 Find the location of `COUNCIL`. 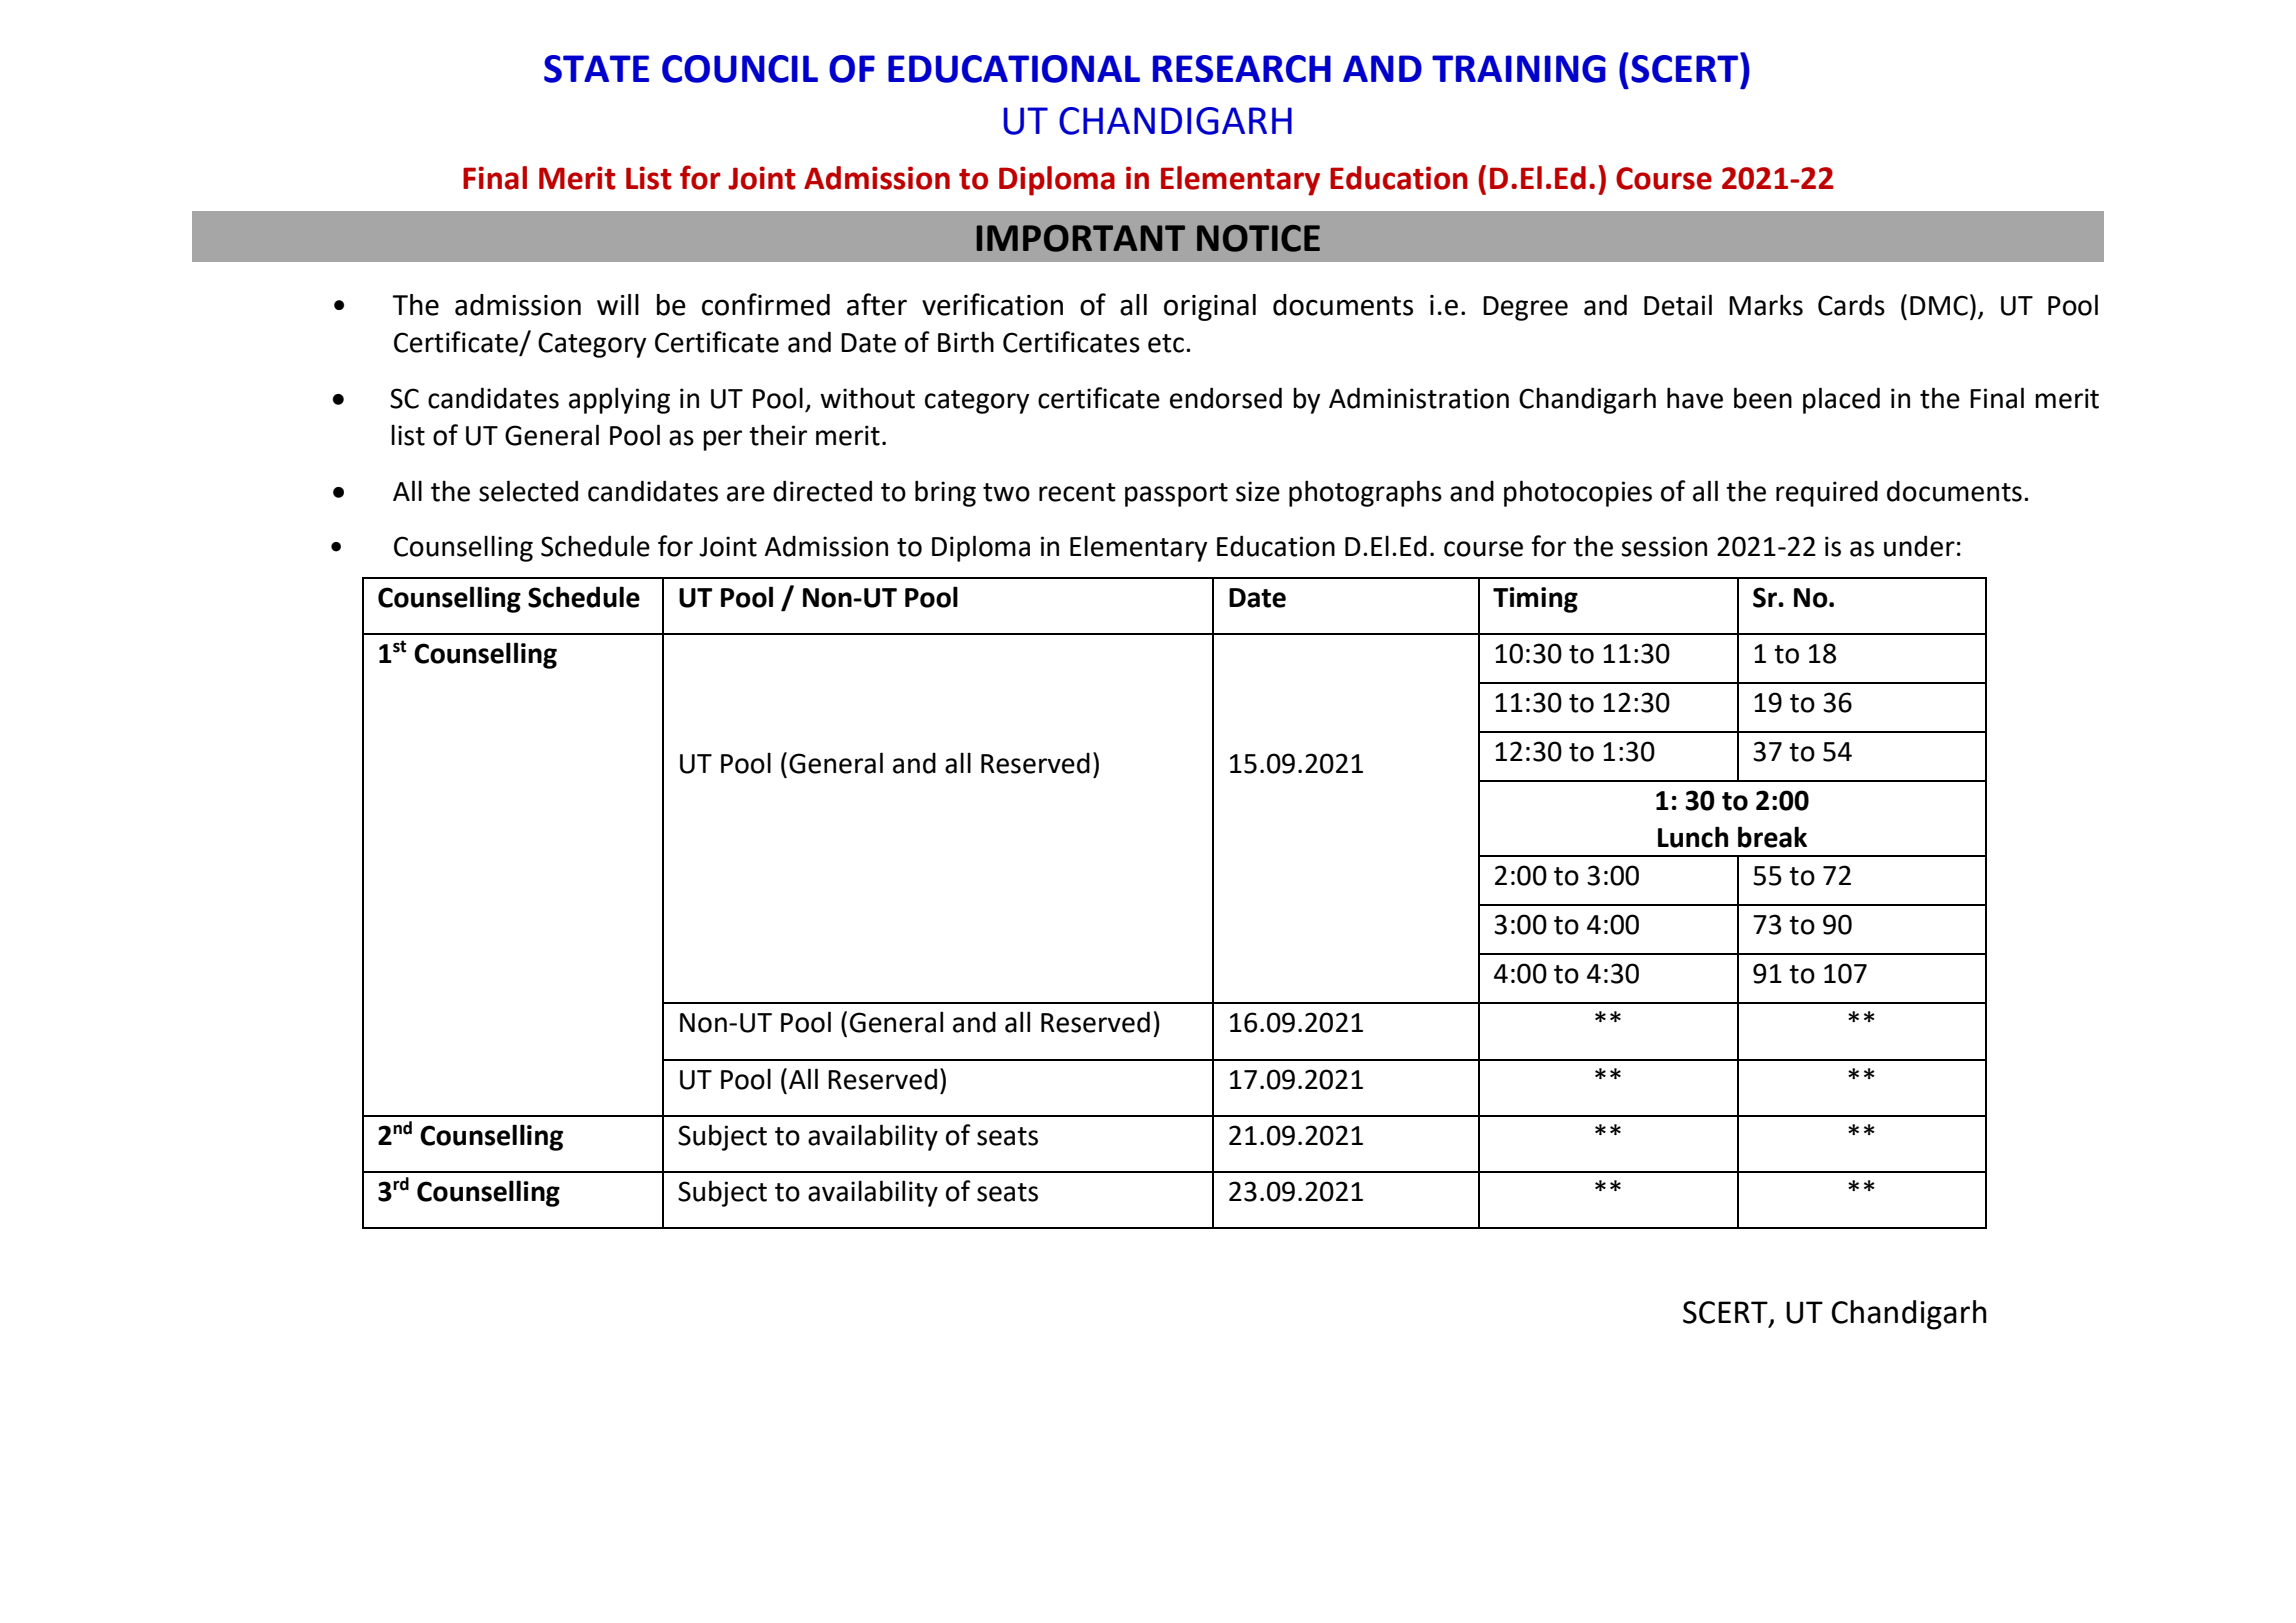

COUNCIL is located at coordinates (740, 69).
